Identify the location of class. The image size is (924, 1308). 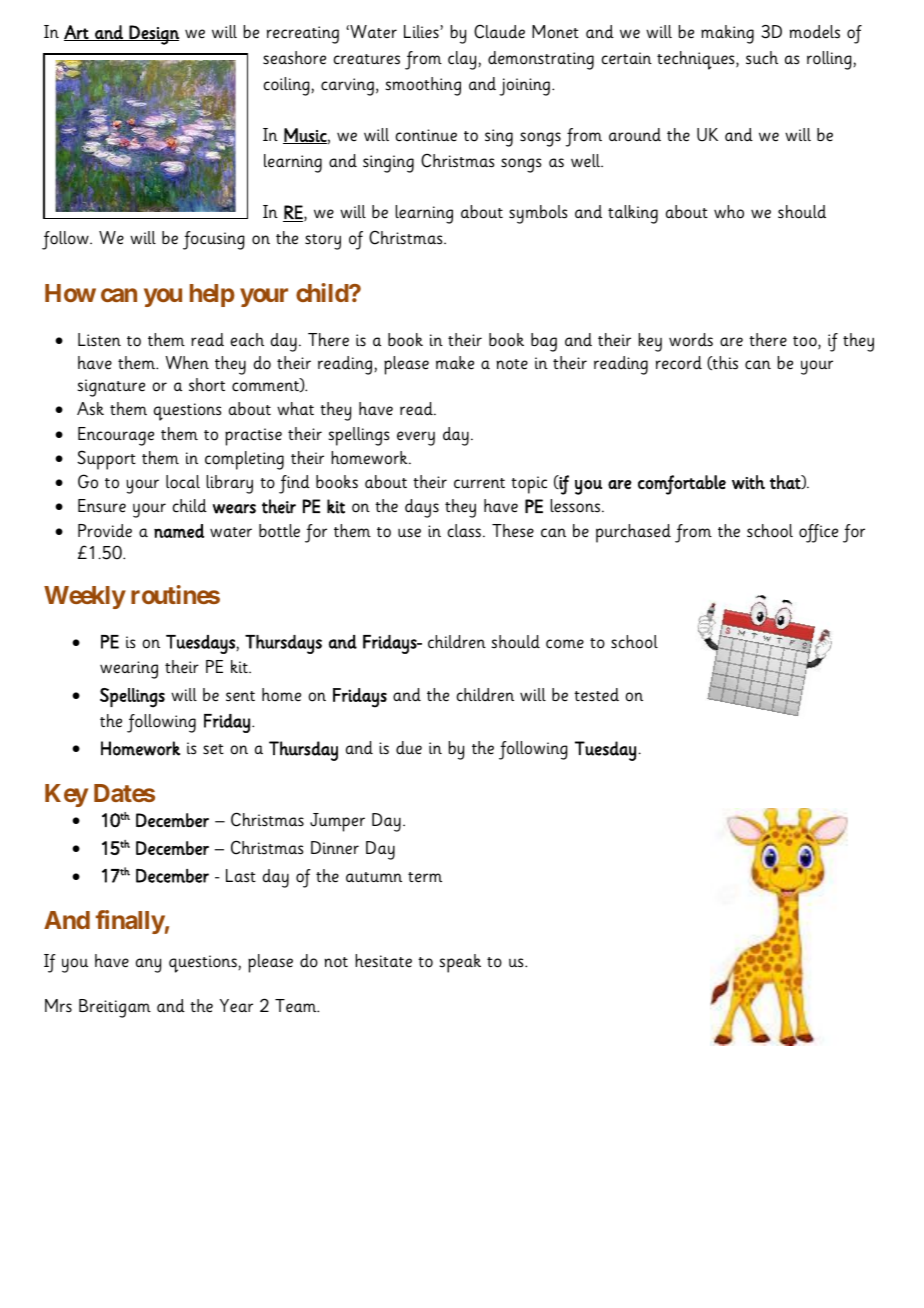
(464, 531).
